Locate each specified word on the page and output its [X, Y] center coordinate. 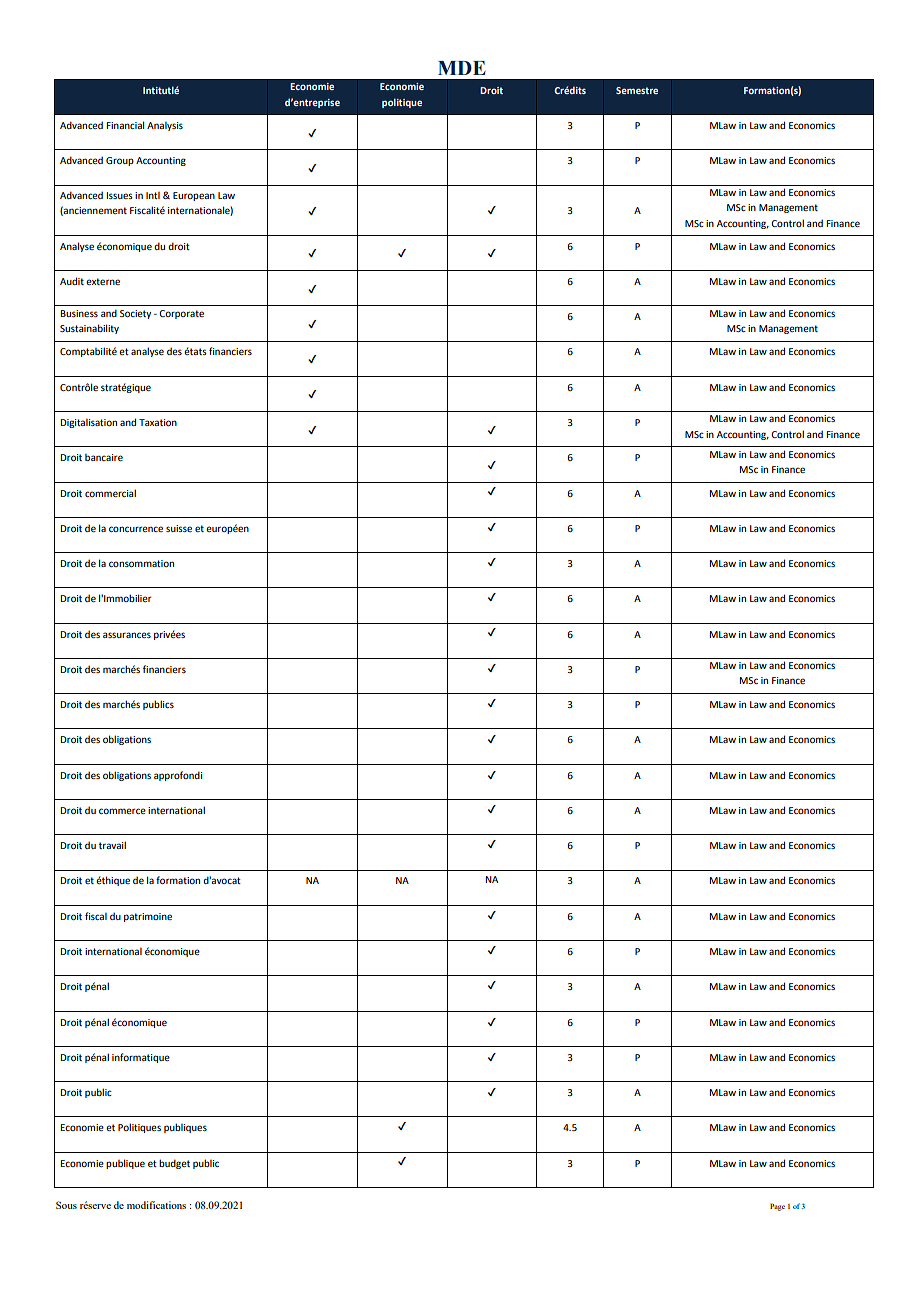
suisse [179, 528]
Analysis [165, 126]
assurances [127, 635]
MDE [462, 68]
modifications [156, 1205]
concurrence [136, 529]
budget [174, 1164]
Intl [153, 195]
